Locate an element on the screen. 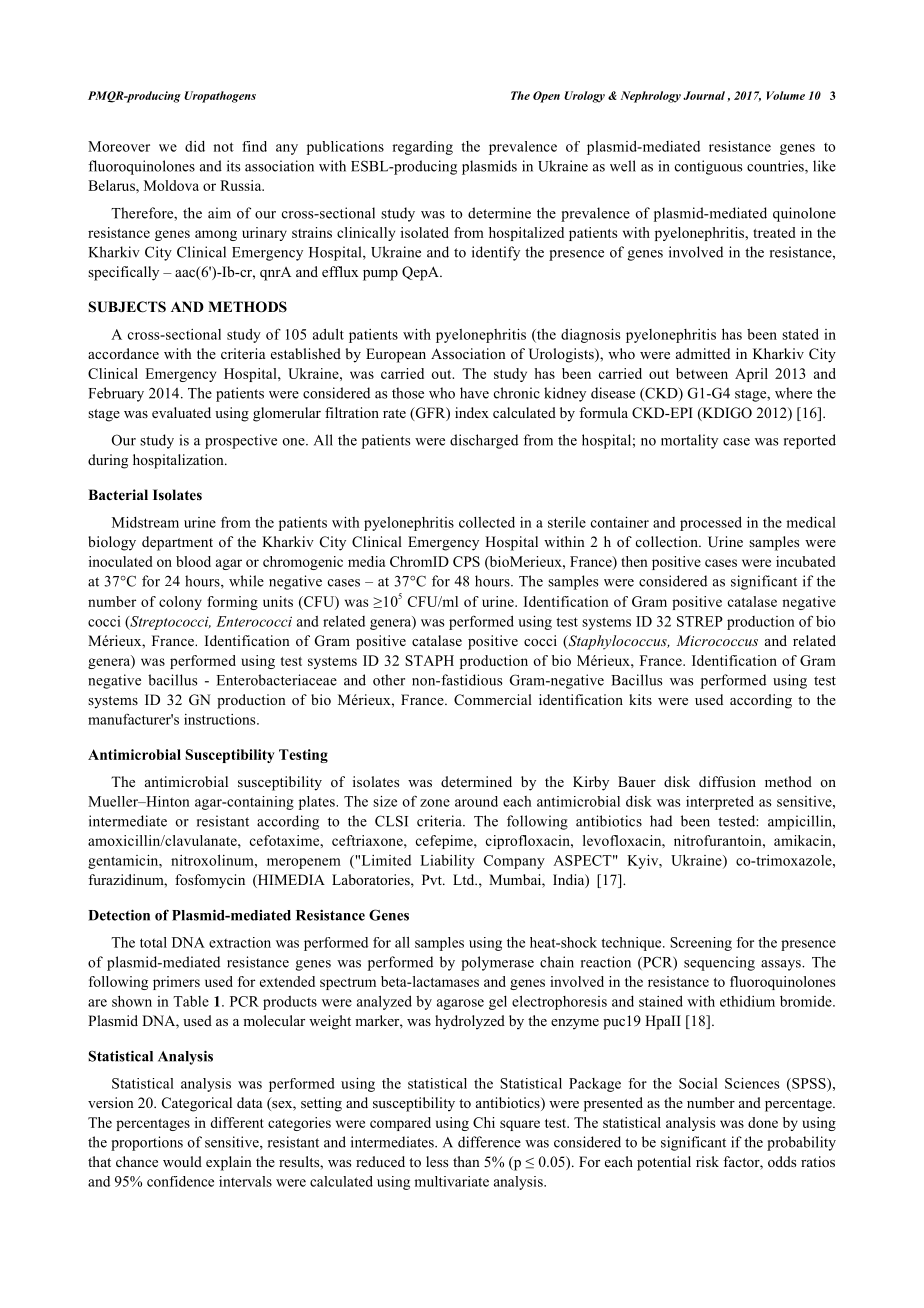 The image size is (924, 1308). Journal is located at coordinates (705, 96).
